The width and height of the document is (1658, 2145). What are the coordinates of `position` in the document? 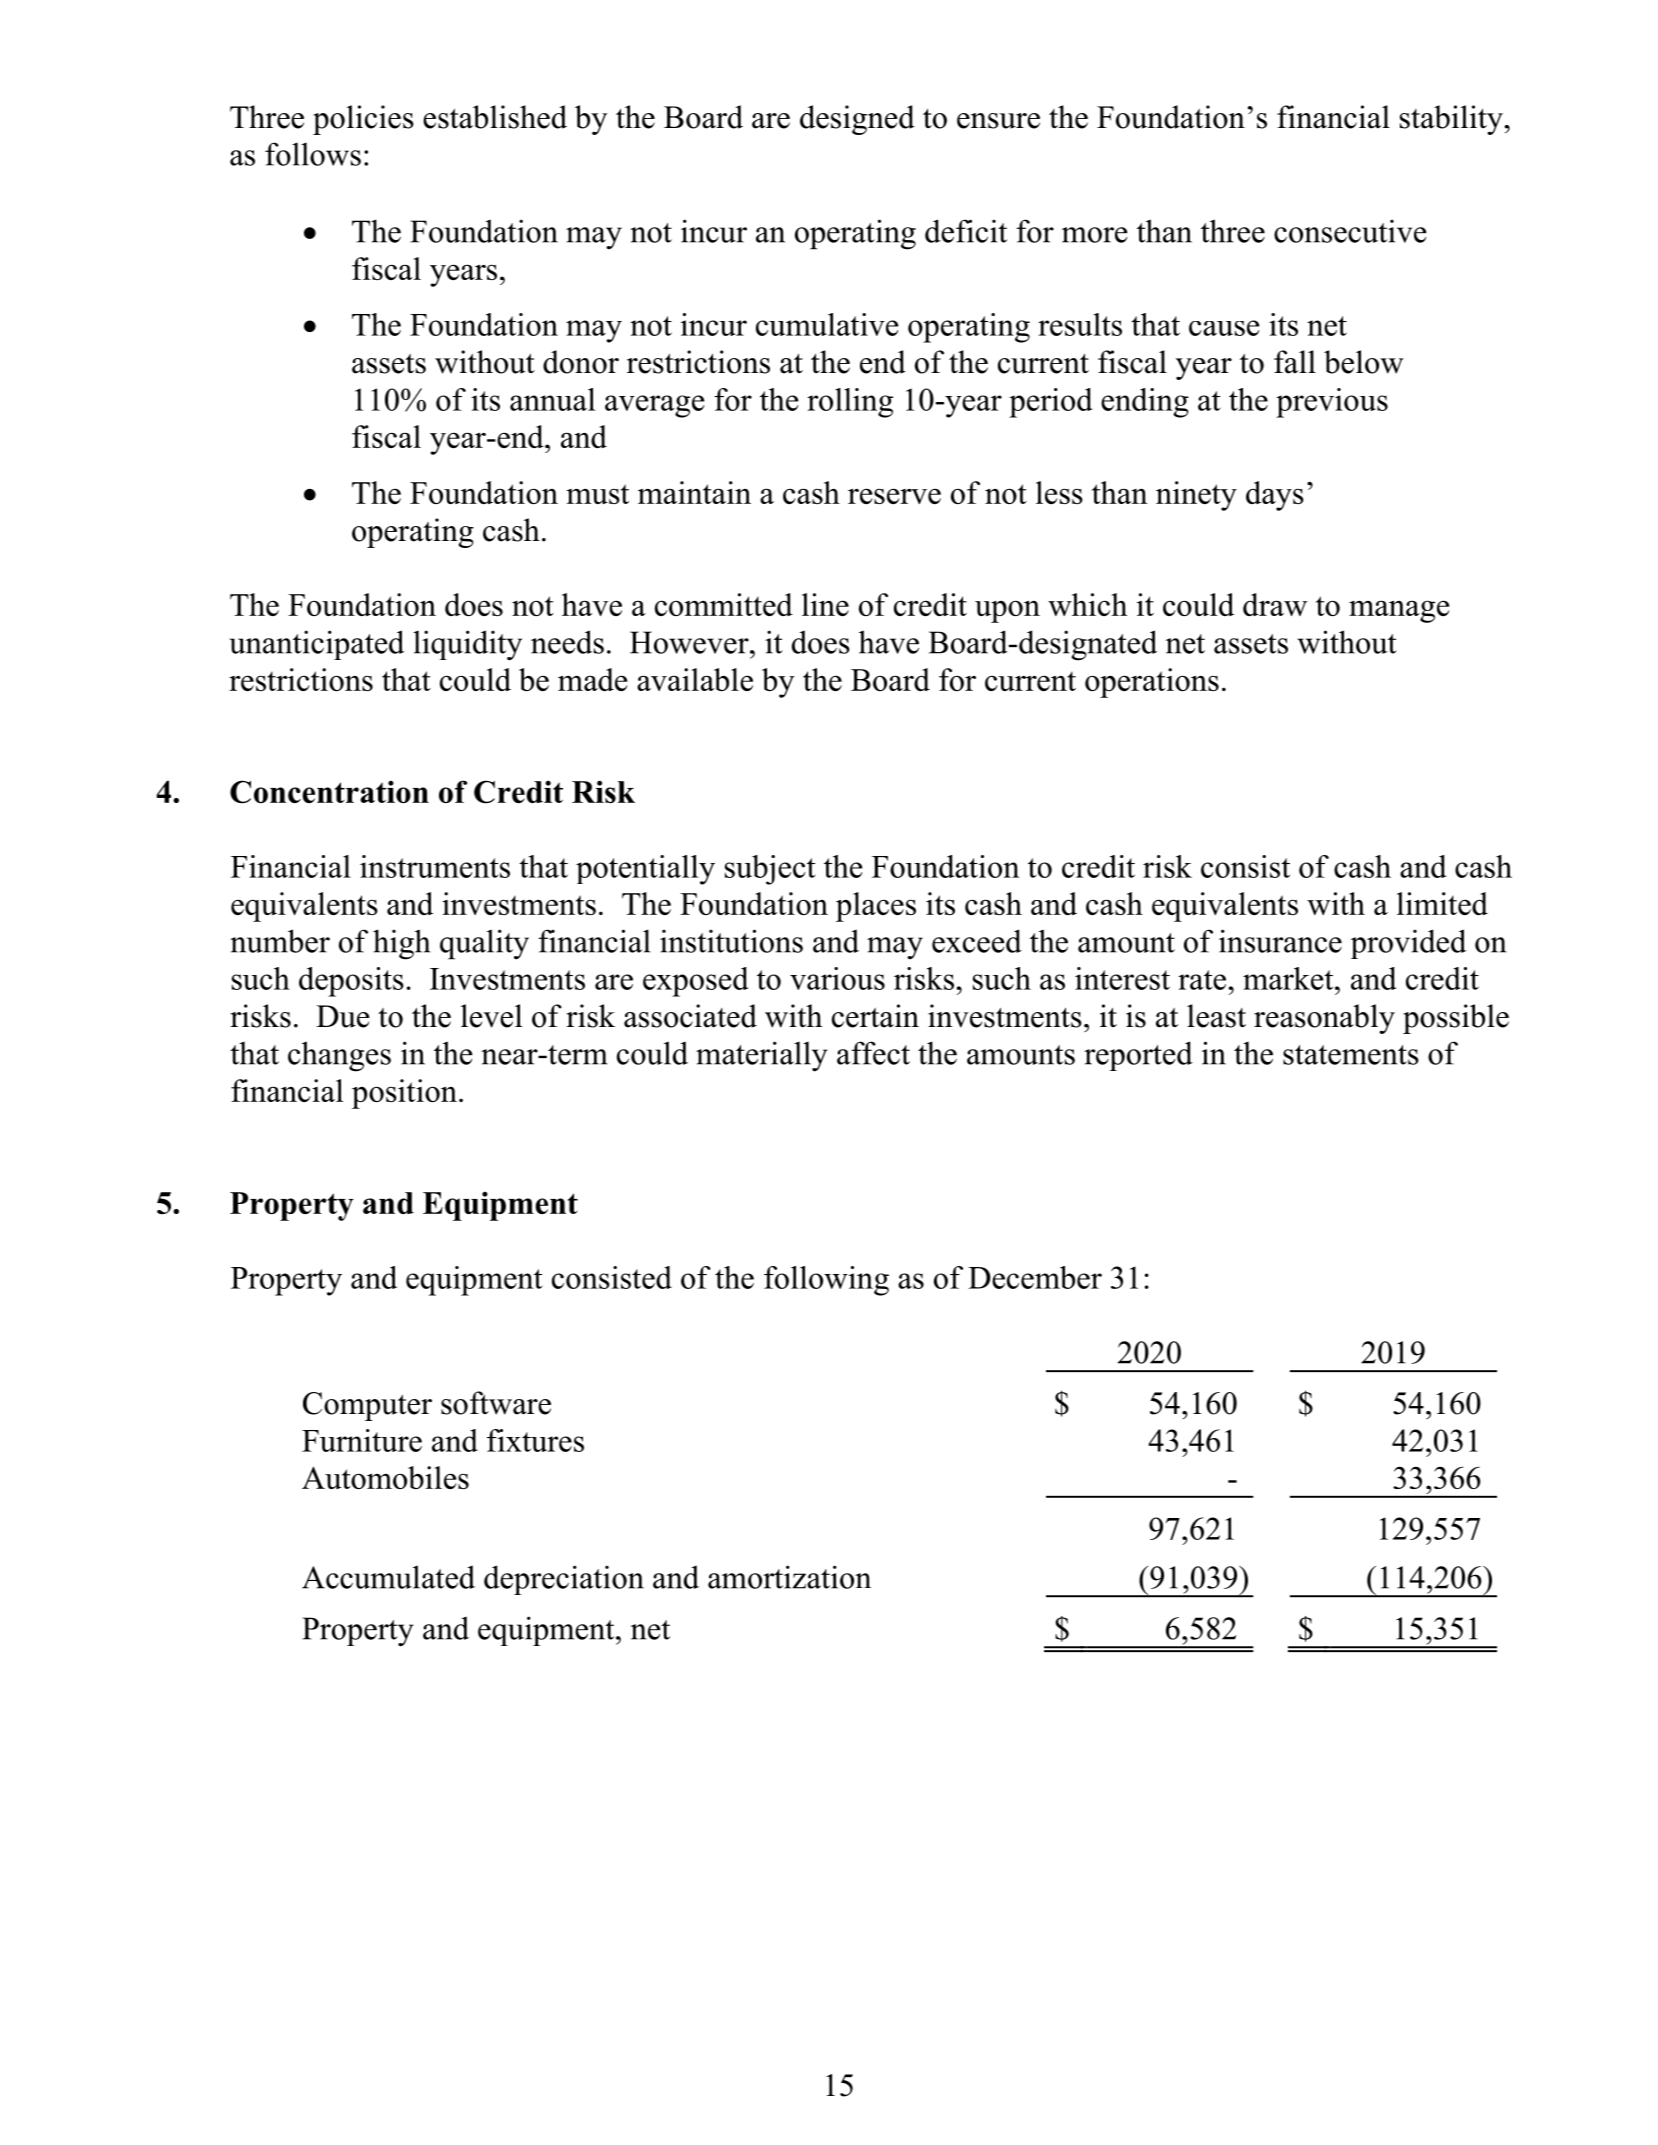 It's located at (404, 1094).
